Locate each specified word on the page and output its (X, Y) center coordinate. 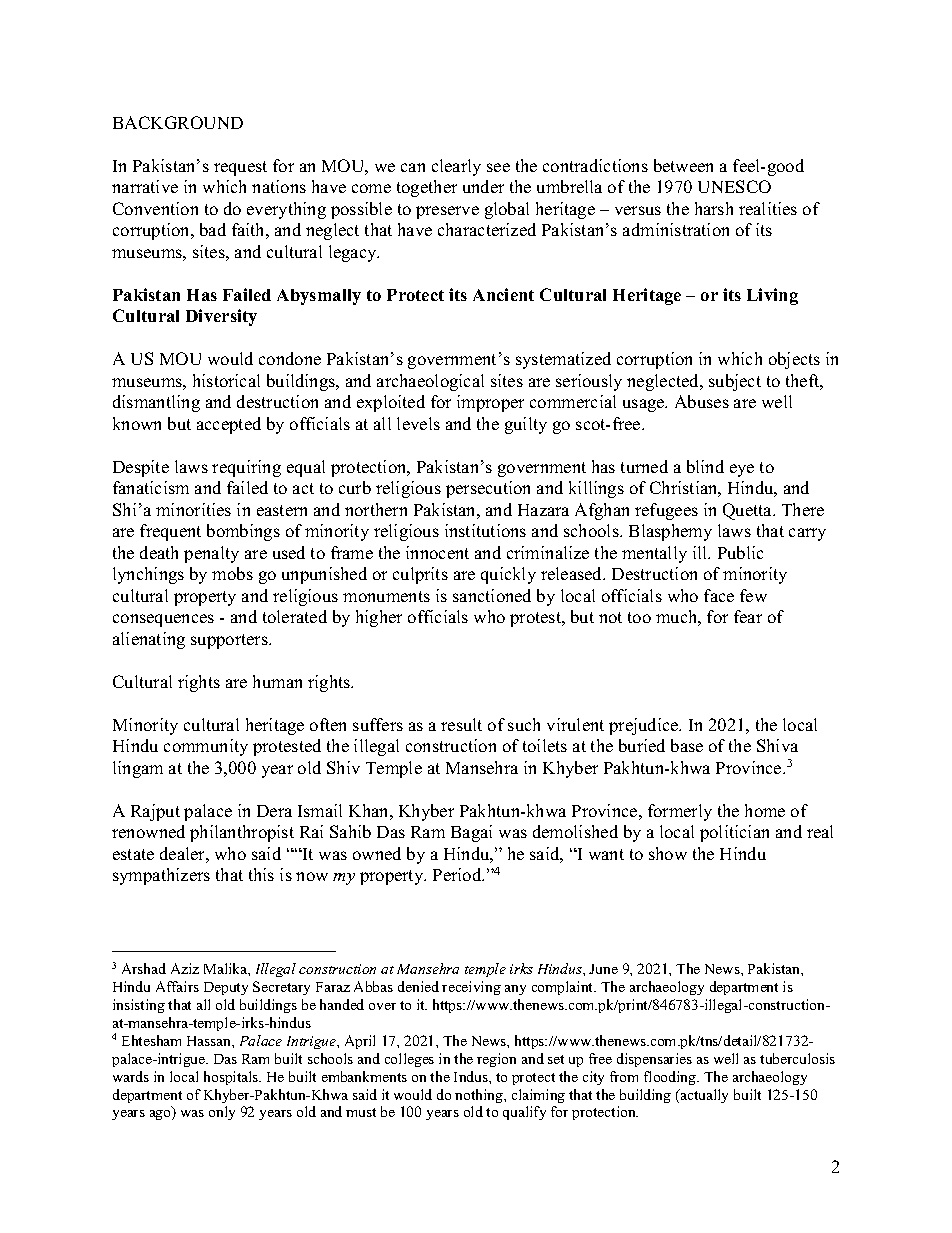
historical (226, 380)
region (496, 1060)
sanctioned (492, 595)
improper (490, 403)
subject (735, 382)
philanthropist (242, 833)
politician (734, 833)
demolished (575, 831)
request (240, 168)
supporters (230, 641)
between (683, 165)
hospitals (232, 1078)
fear (748, 616)
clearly (456, 167)
